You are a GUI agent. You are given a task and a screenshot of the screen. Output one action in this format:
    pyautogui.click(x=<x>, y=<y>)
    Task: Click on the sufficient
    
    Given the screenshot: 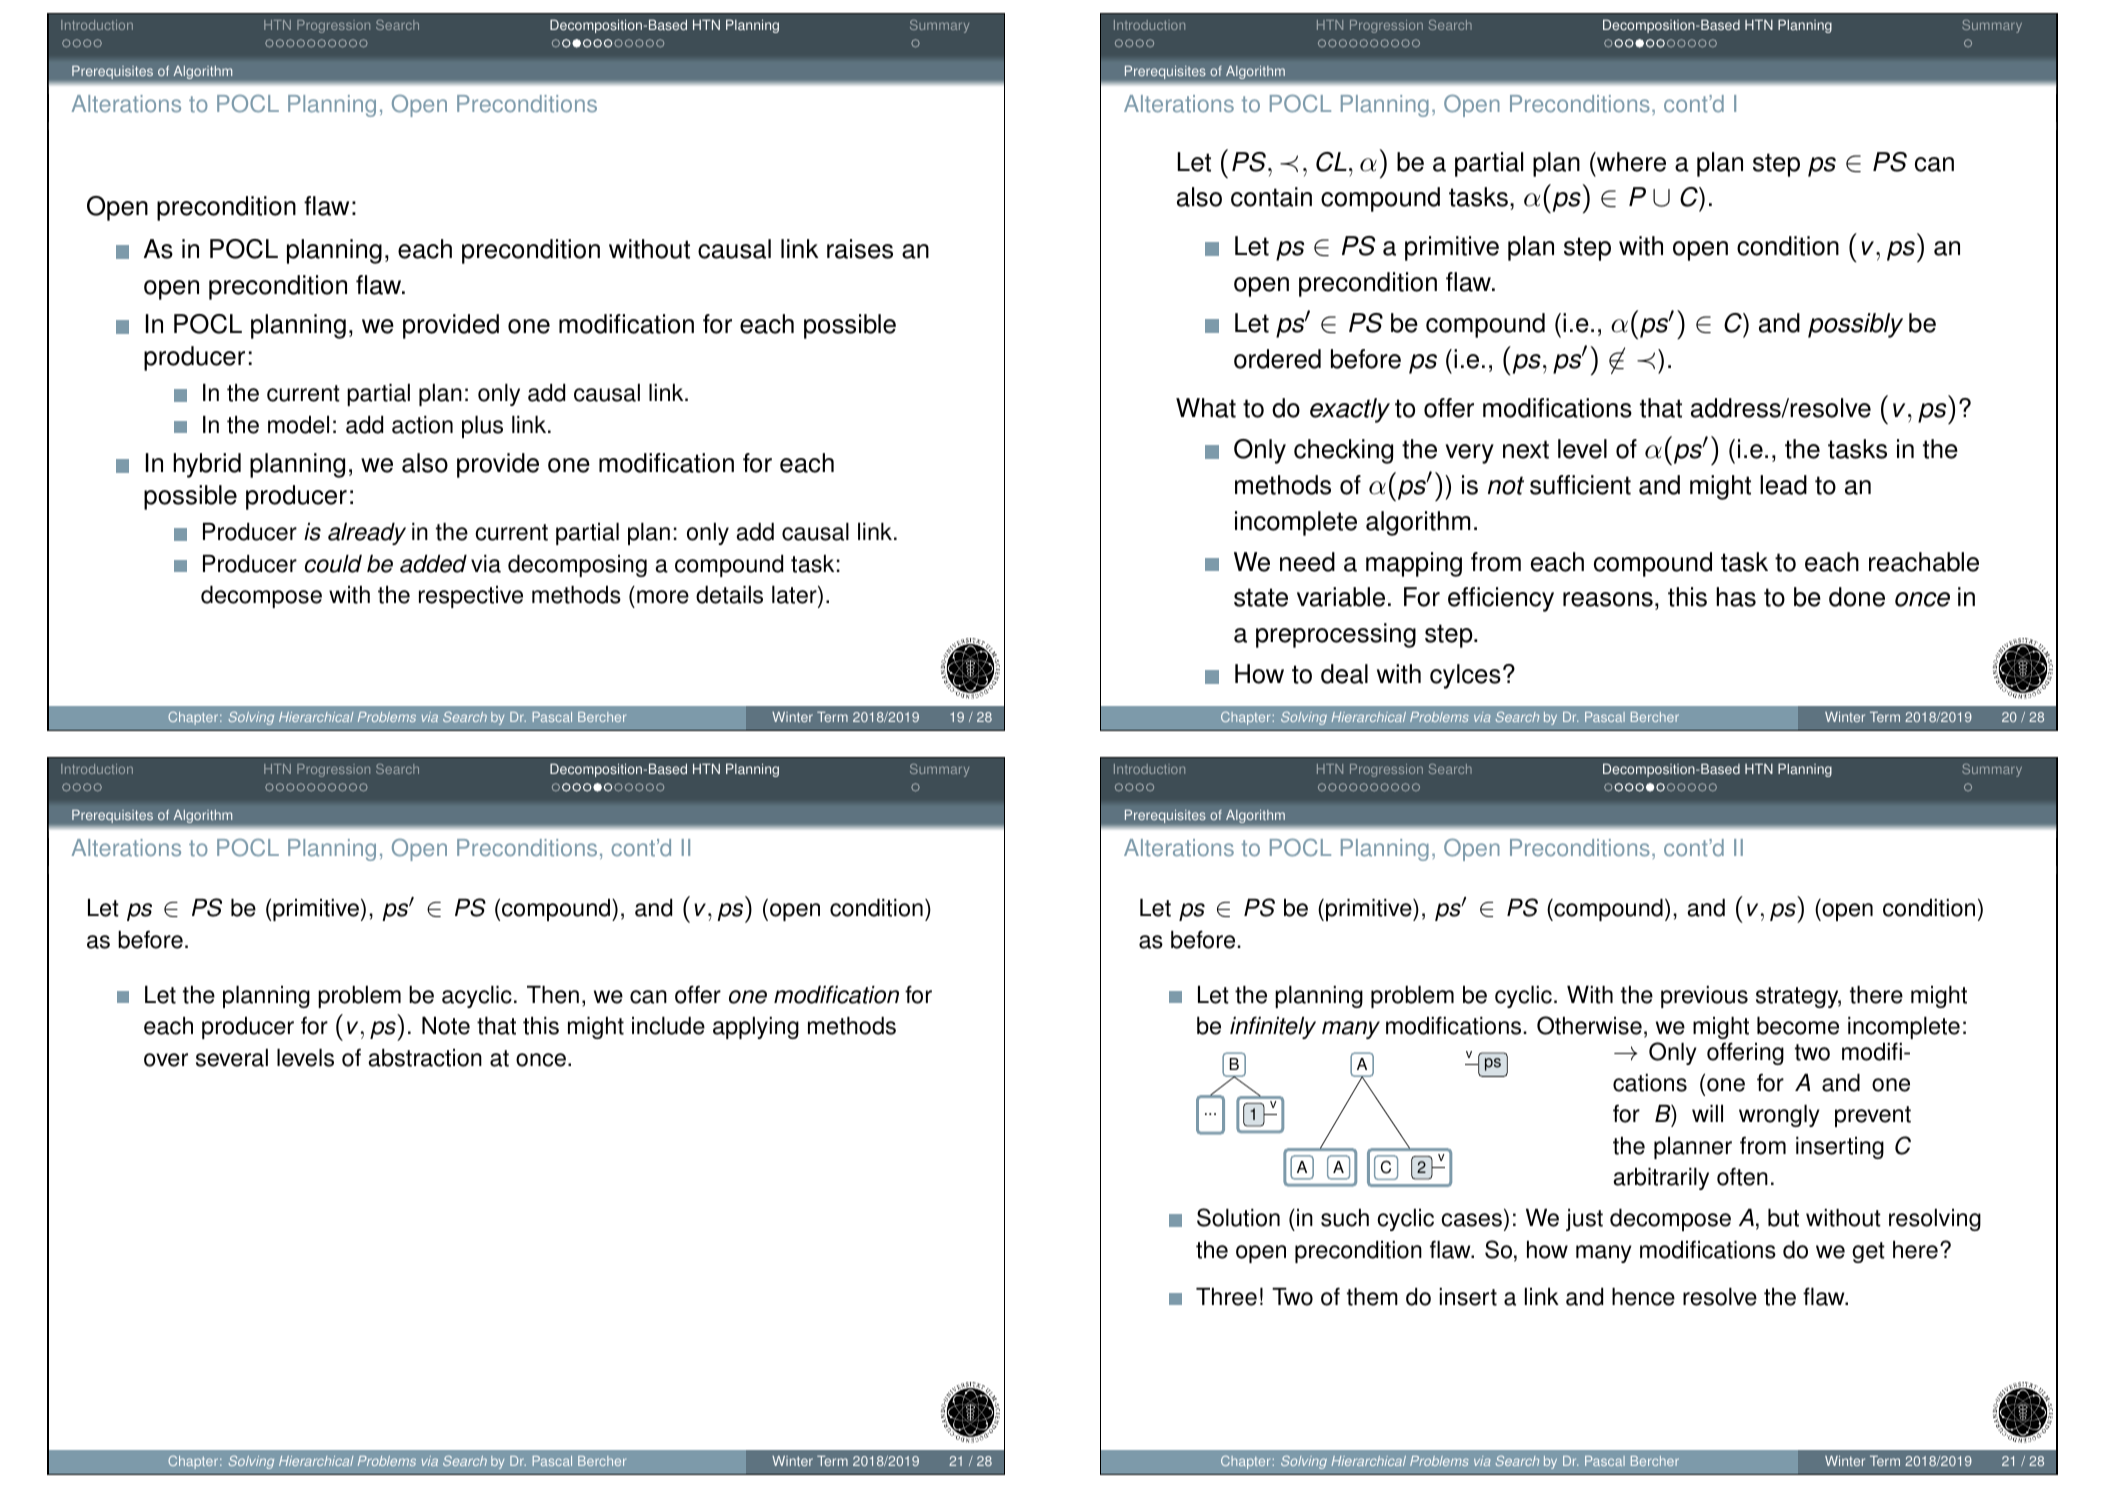 What is the action you would take?
    pyautogui.click(x=1580, y=485)
